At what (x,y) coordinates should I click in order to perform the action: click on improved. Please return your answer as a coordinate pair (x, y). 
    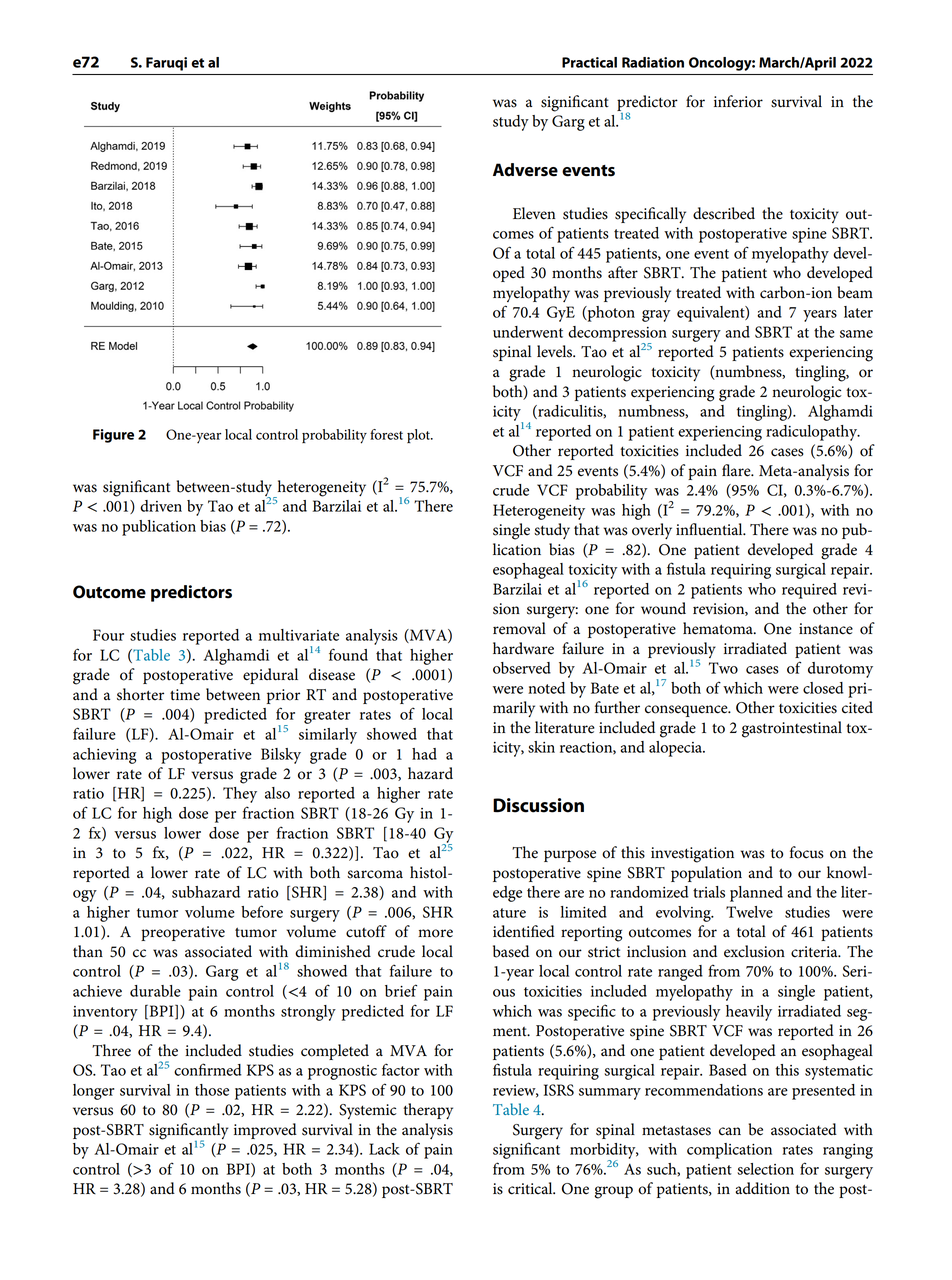
    Looking at the image, I should click on (265, 1131).
